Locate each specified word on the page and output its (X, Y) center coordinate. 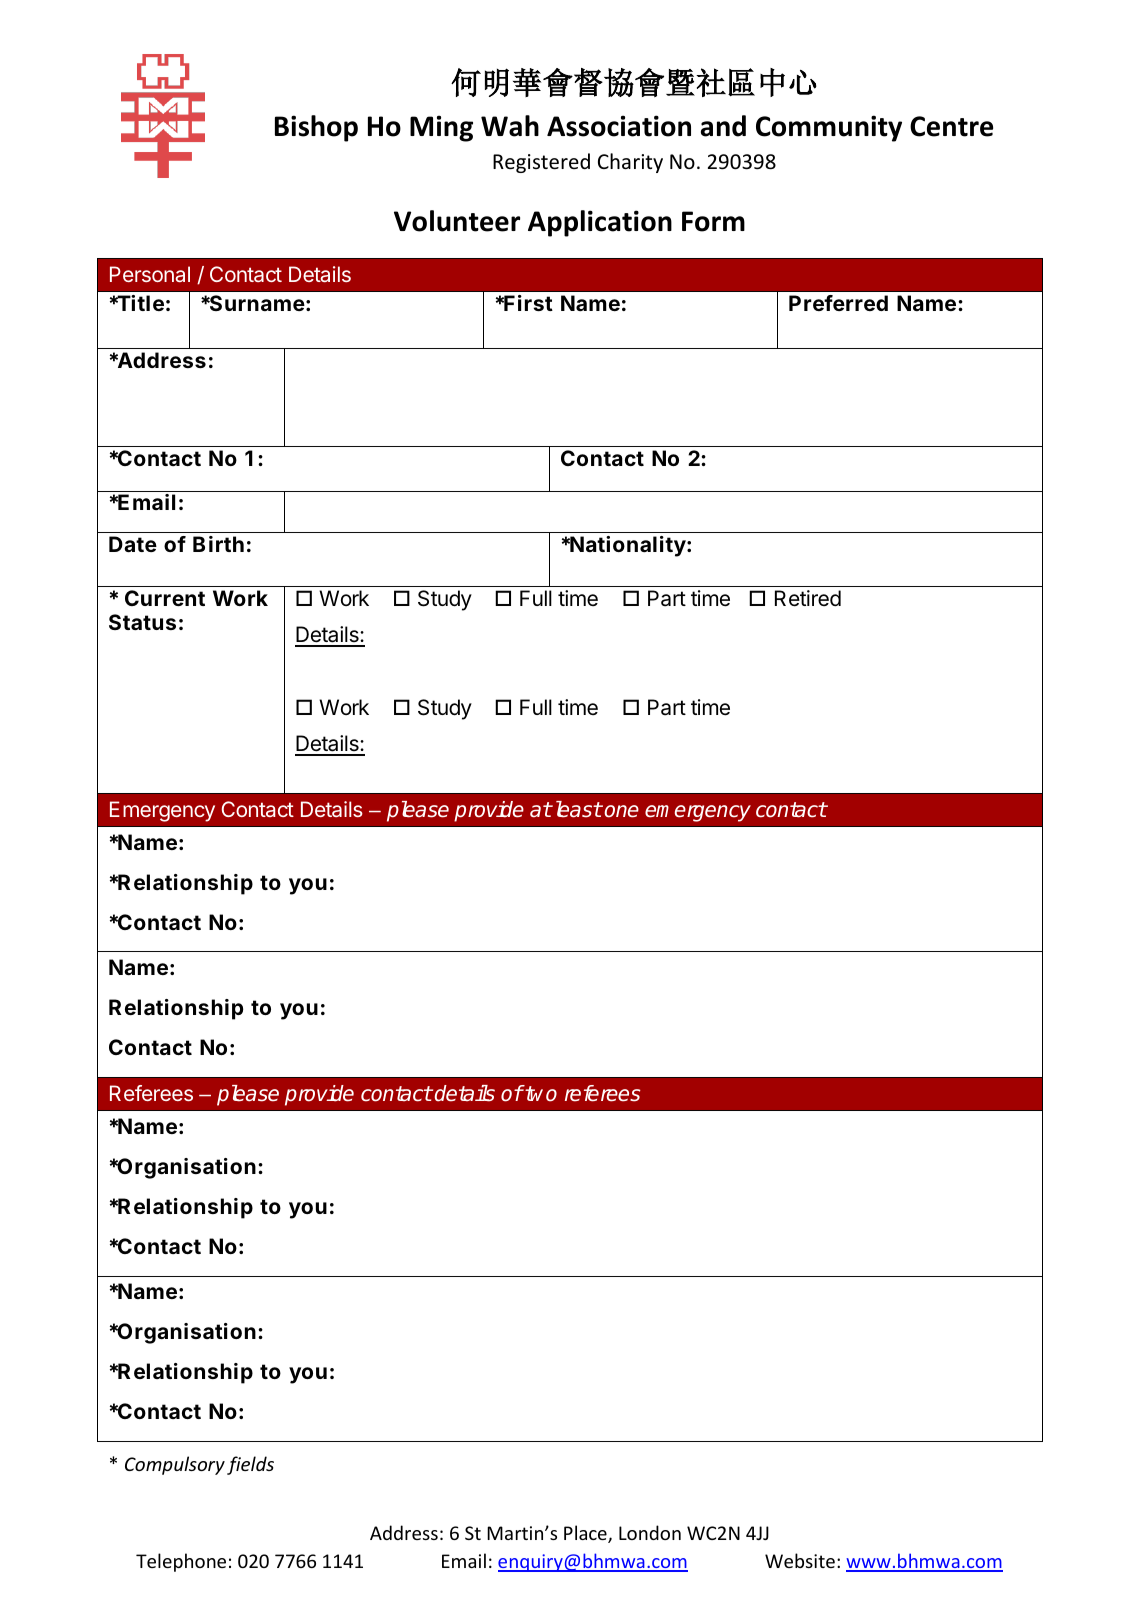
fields (250, 1465)
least (577, 809)
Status (142, 622)
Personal (150, 274)
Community (829, 128)
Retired (808, 598)
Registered (541, 163)
